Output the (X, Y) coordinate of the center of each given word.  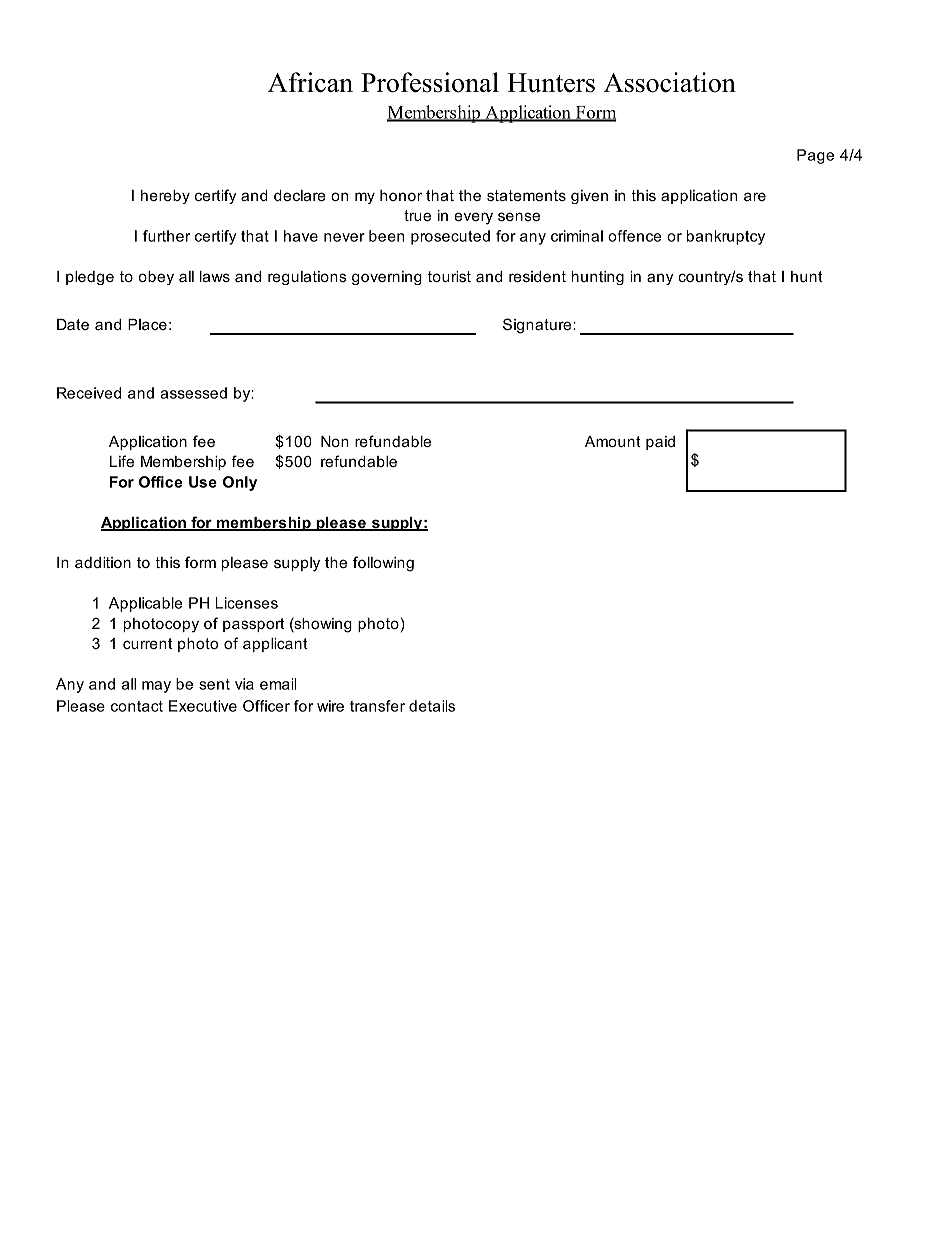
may (156, 687)
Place (147, 324)
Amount (613, 441)
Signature (538, 326)
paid (660, 443)
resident (537, 276)
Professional (430, 82)
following (383, 564)
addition (103, 562)
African (310, 82)
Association (670, 82)
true (417, 215)
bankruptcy (726, 237)
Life (122, 461)
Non (335, 441)
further (166, 236)
